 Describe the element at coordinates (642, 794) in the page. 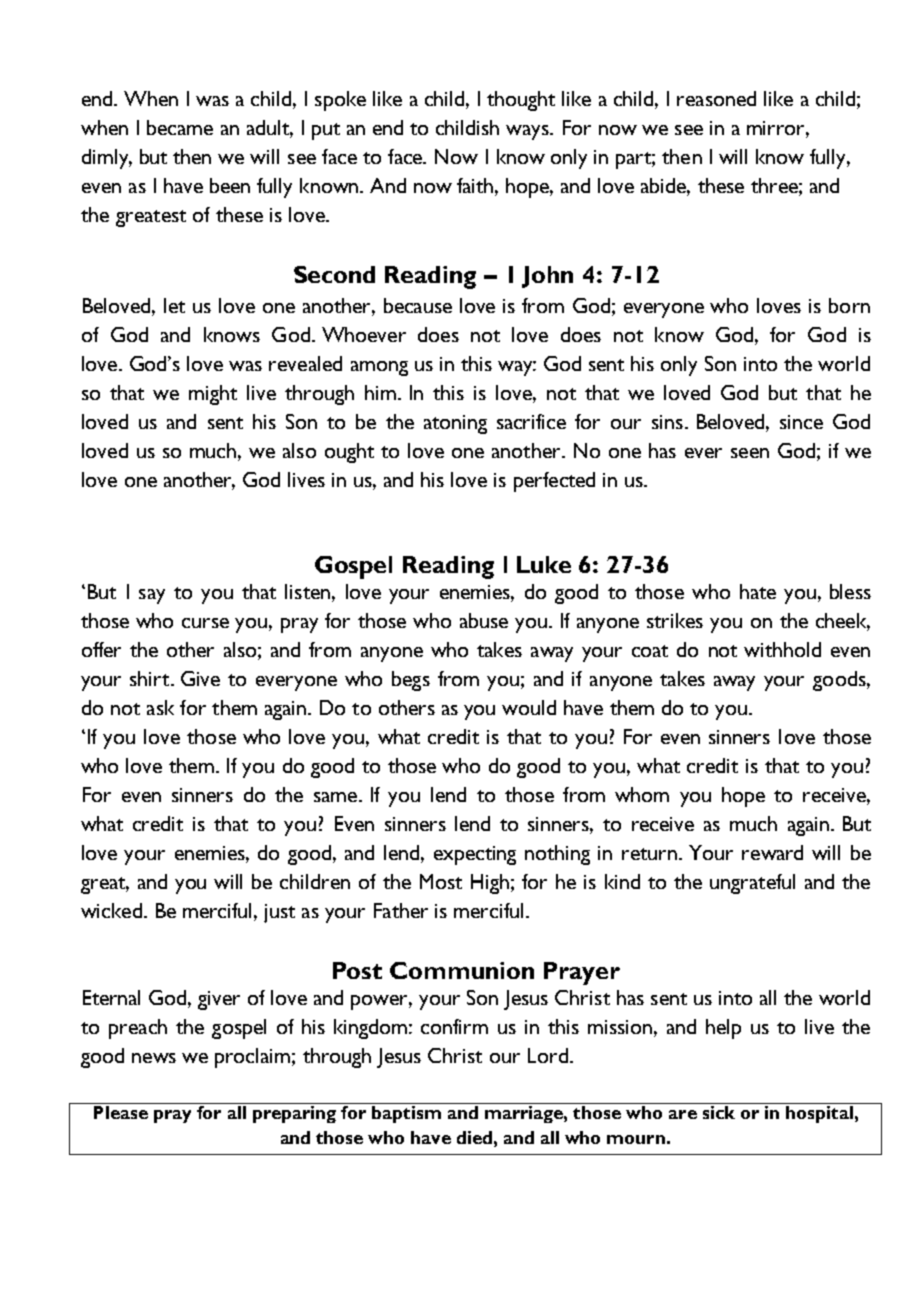

I see `whom` at that location.
